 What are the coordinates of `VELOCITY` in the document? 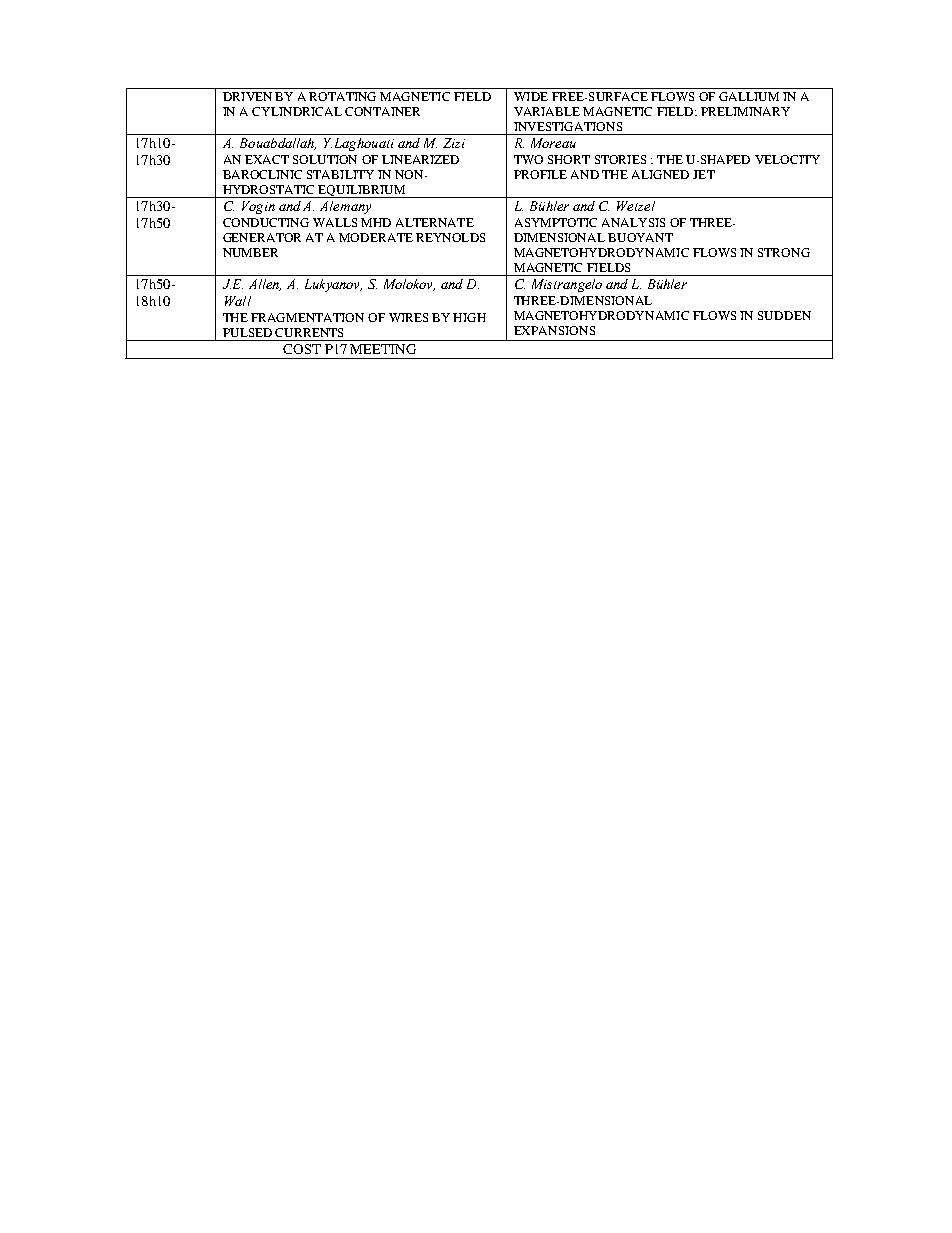 It's located at (787, 159).
